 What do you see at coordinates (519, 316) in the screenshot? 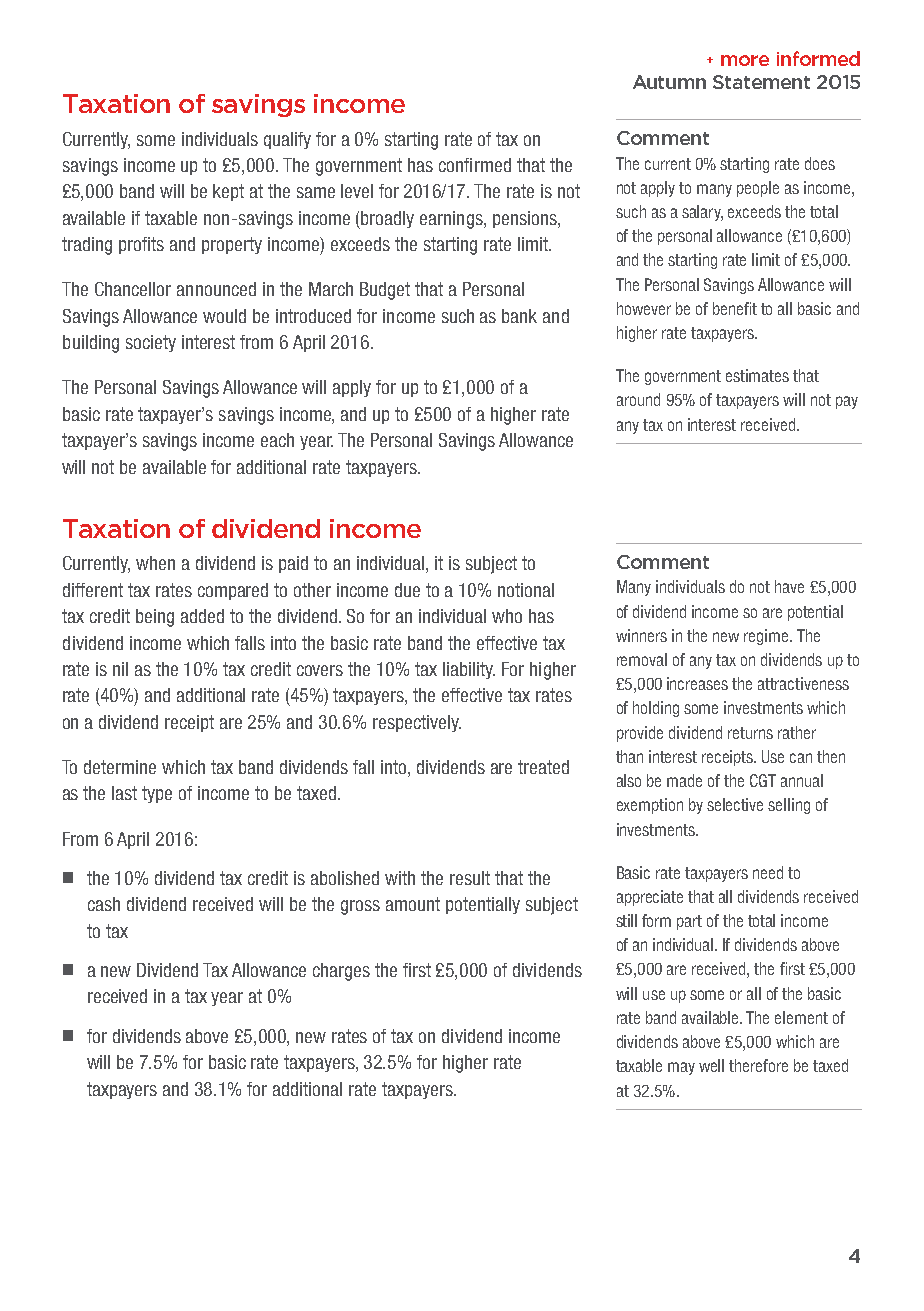
I see `bank` at bounding box center [519, 316].
